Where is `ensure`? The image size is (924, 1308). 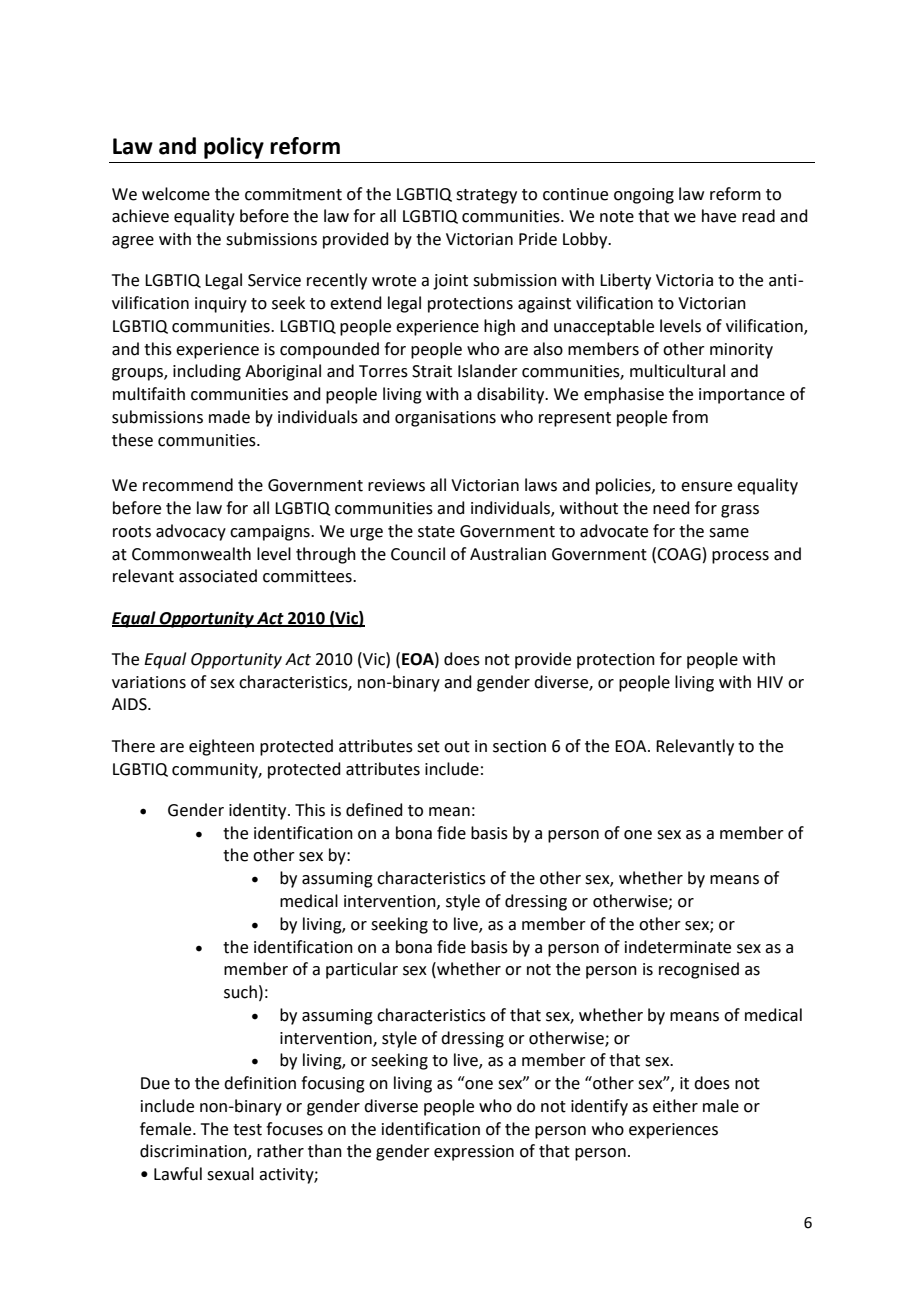 ensure is located at coordinates (706, 487).
